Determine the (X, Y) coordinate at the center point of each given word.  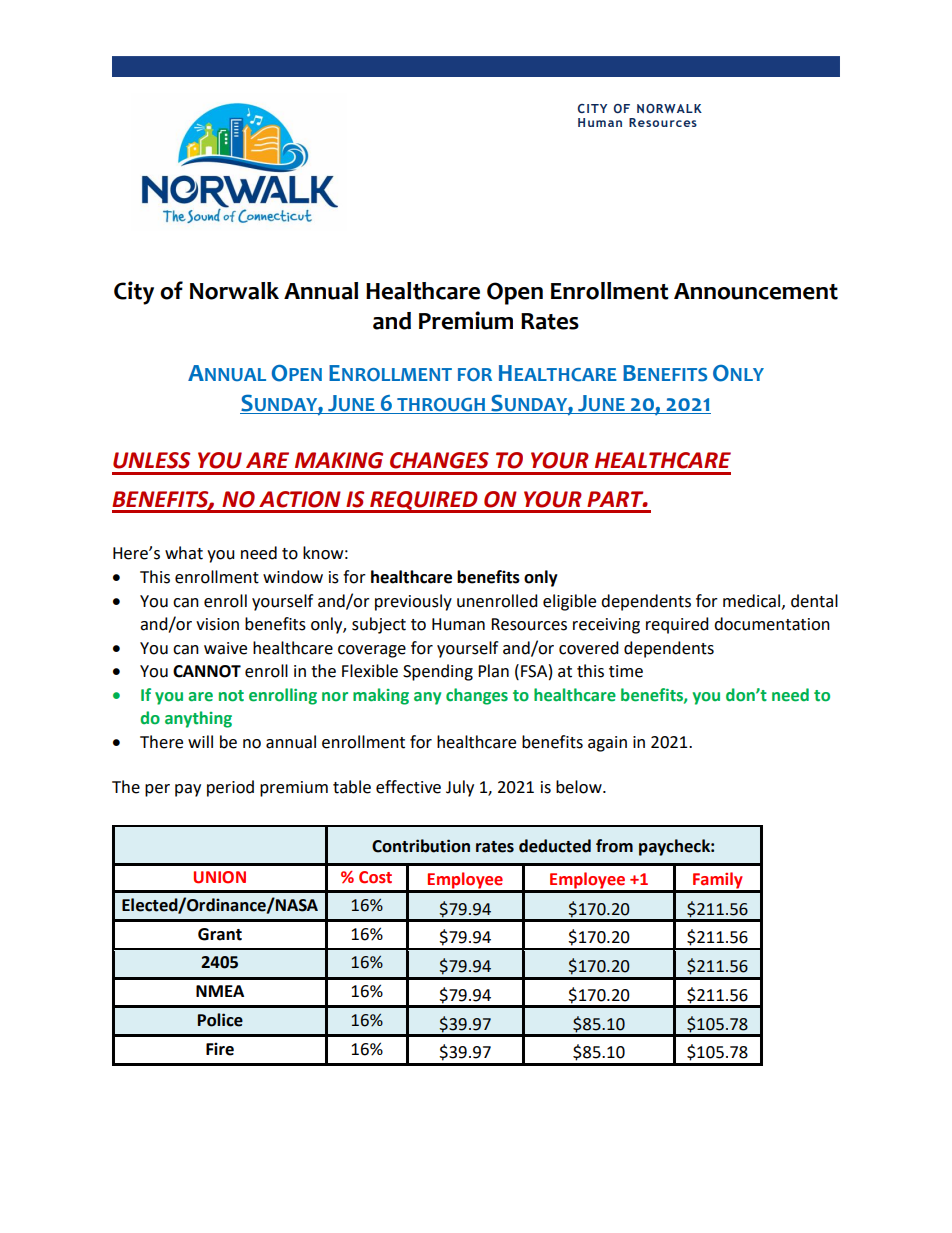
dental (814, 601)
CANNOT (207, 671)
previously (413, 602)
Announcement (756, 291)
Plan (493, 671)
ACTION (300, 499)
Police (220, 1020)
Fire (220, 1049)
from (614, 846)
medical (753, 601)
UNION (220, 877)
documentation (772, 624)
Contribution (421, 846)
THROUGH (441, 406)
